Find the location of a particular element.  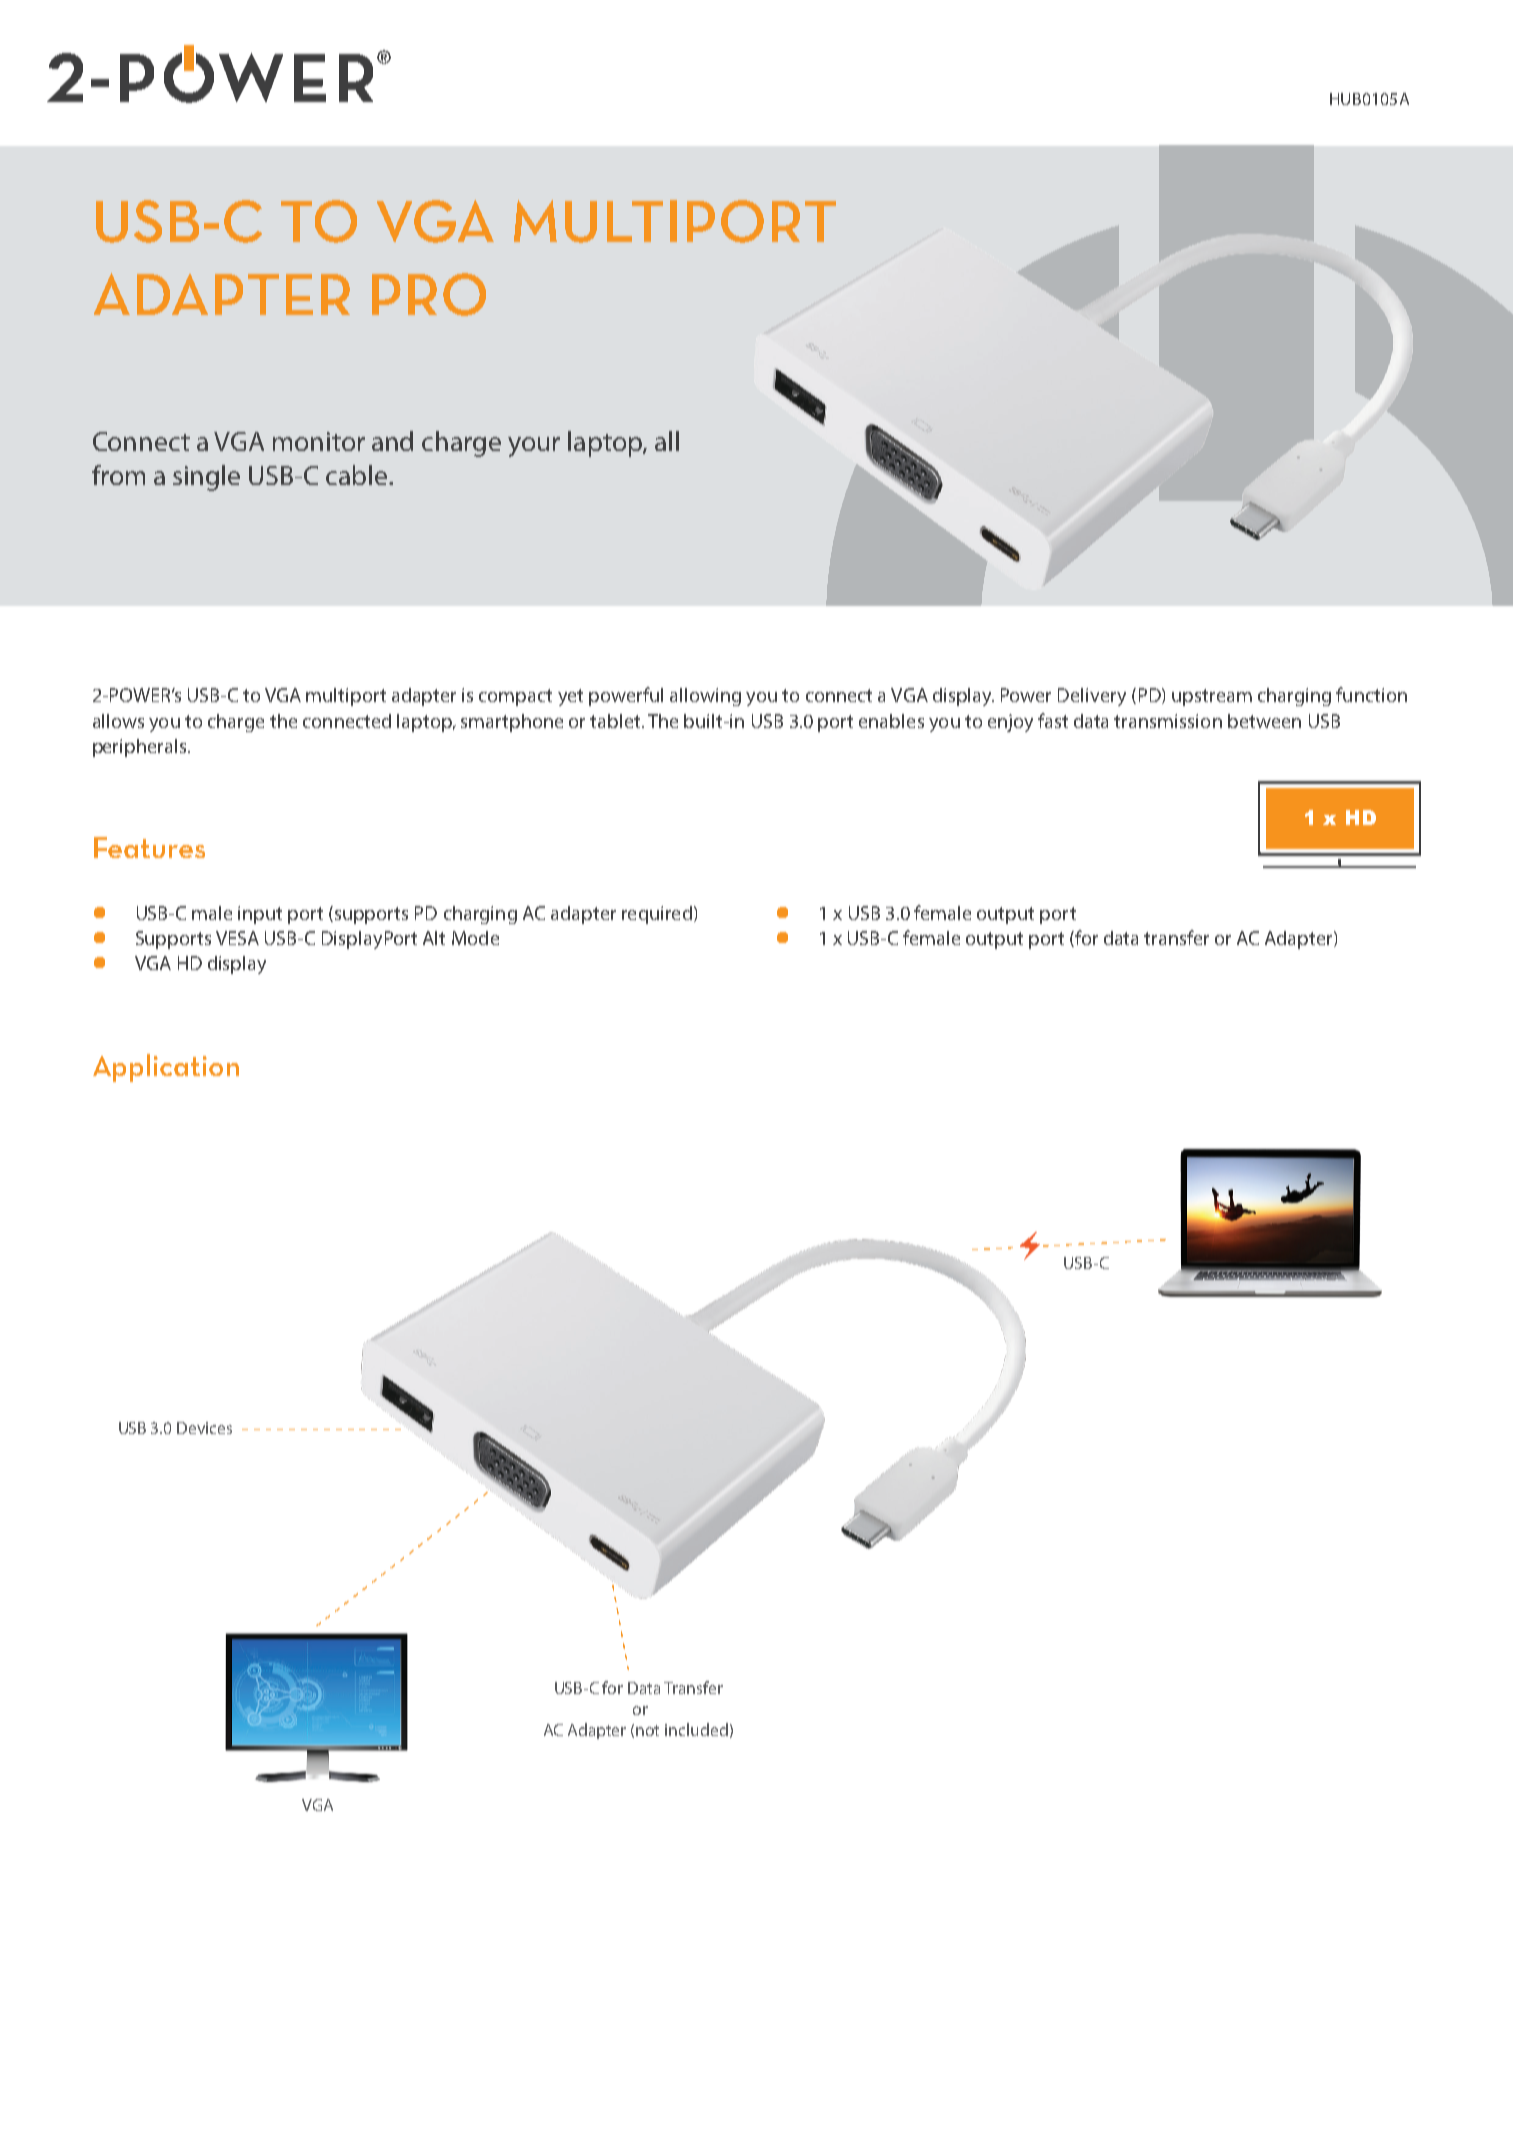

your is located at coordinates (534, 447).
